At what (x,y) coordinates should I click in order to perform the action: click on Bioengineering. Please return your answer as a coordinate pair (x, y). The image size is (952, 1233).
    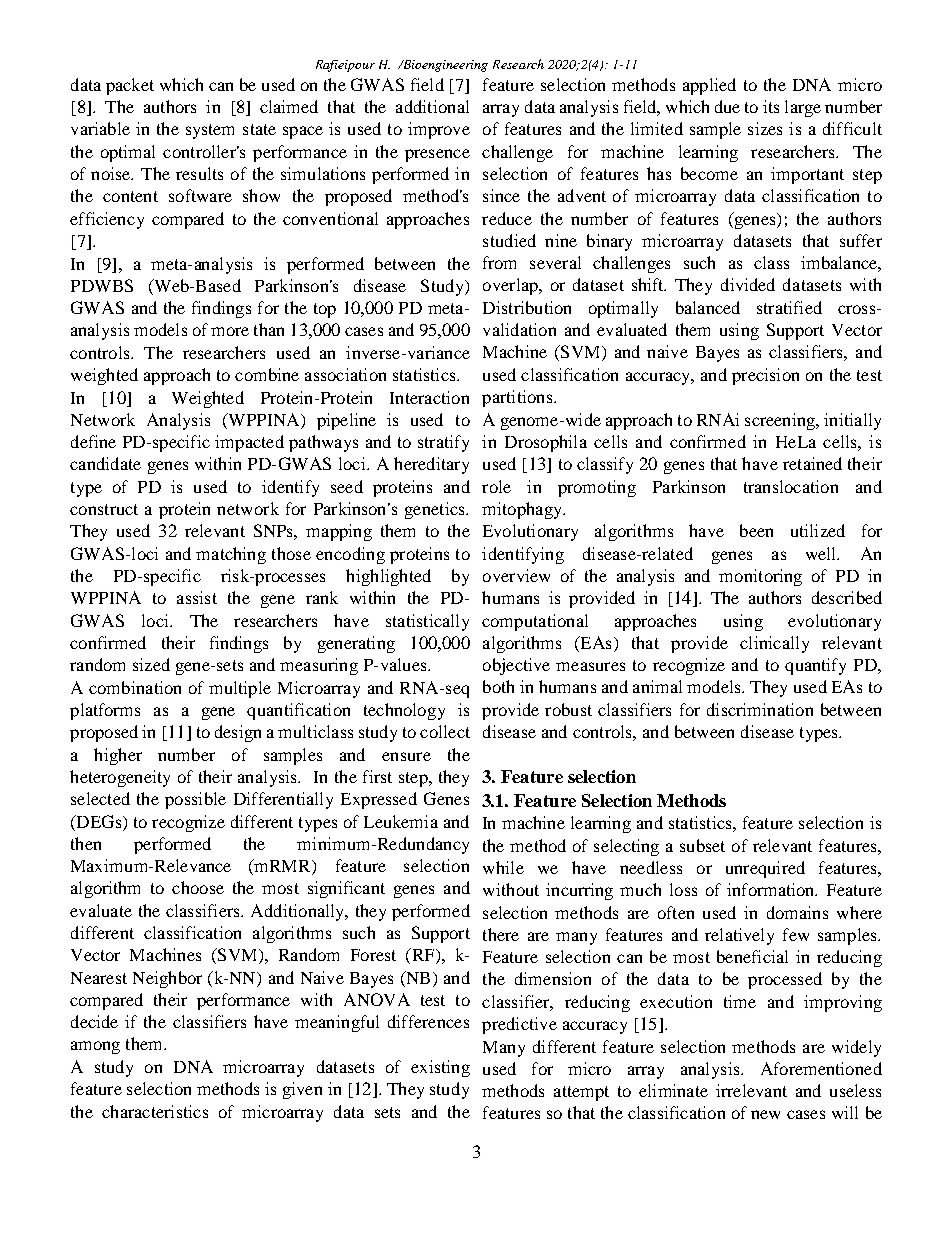
    Looking at the image, I should click on (444, 66).
